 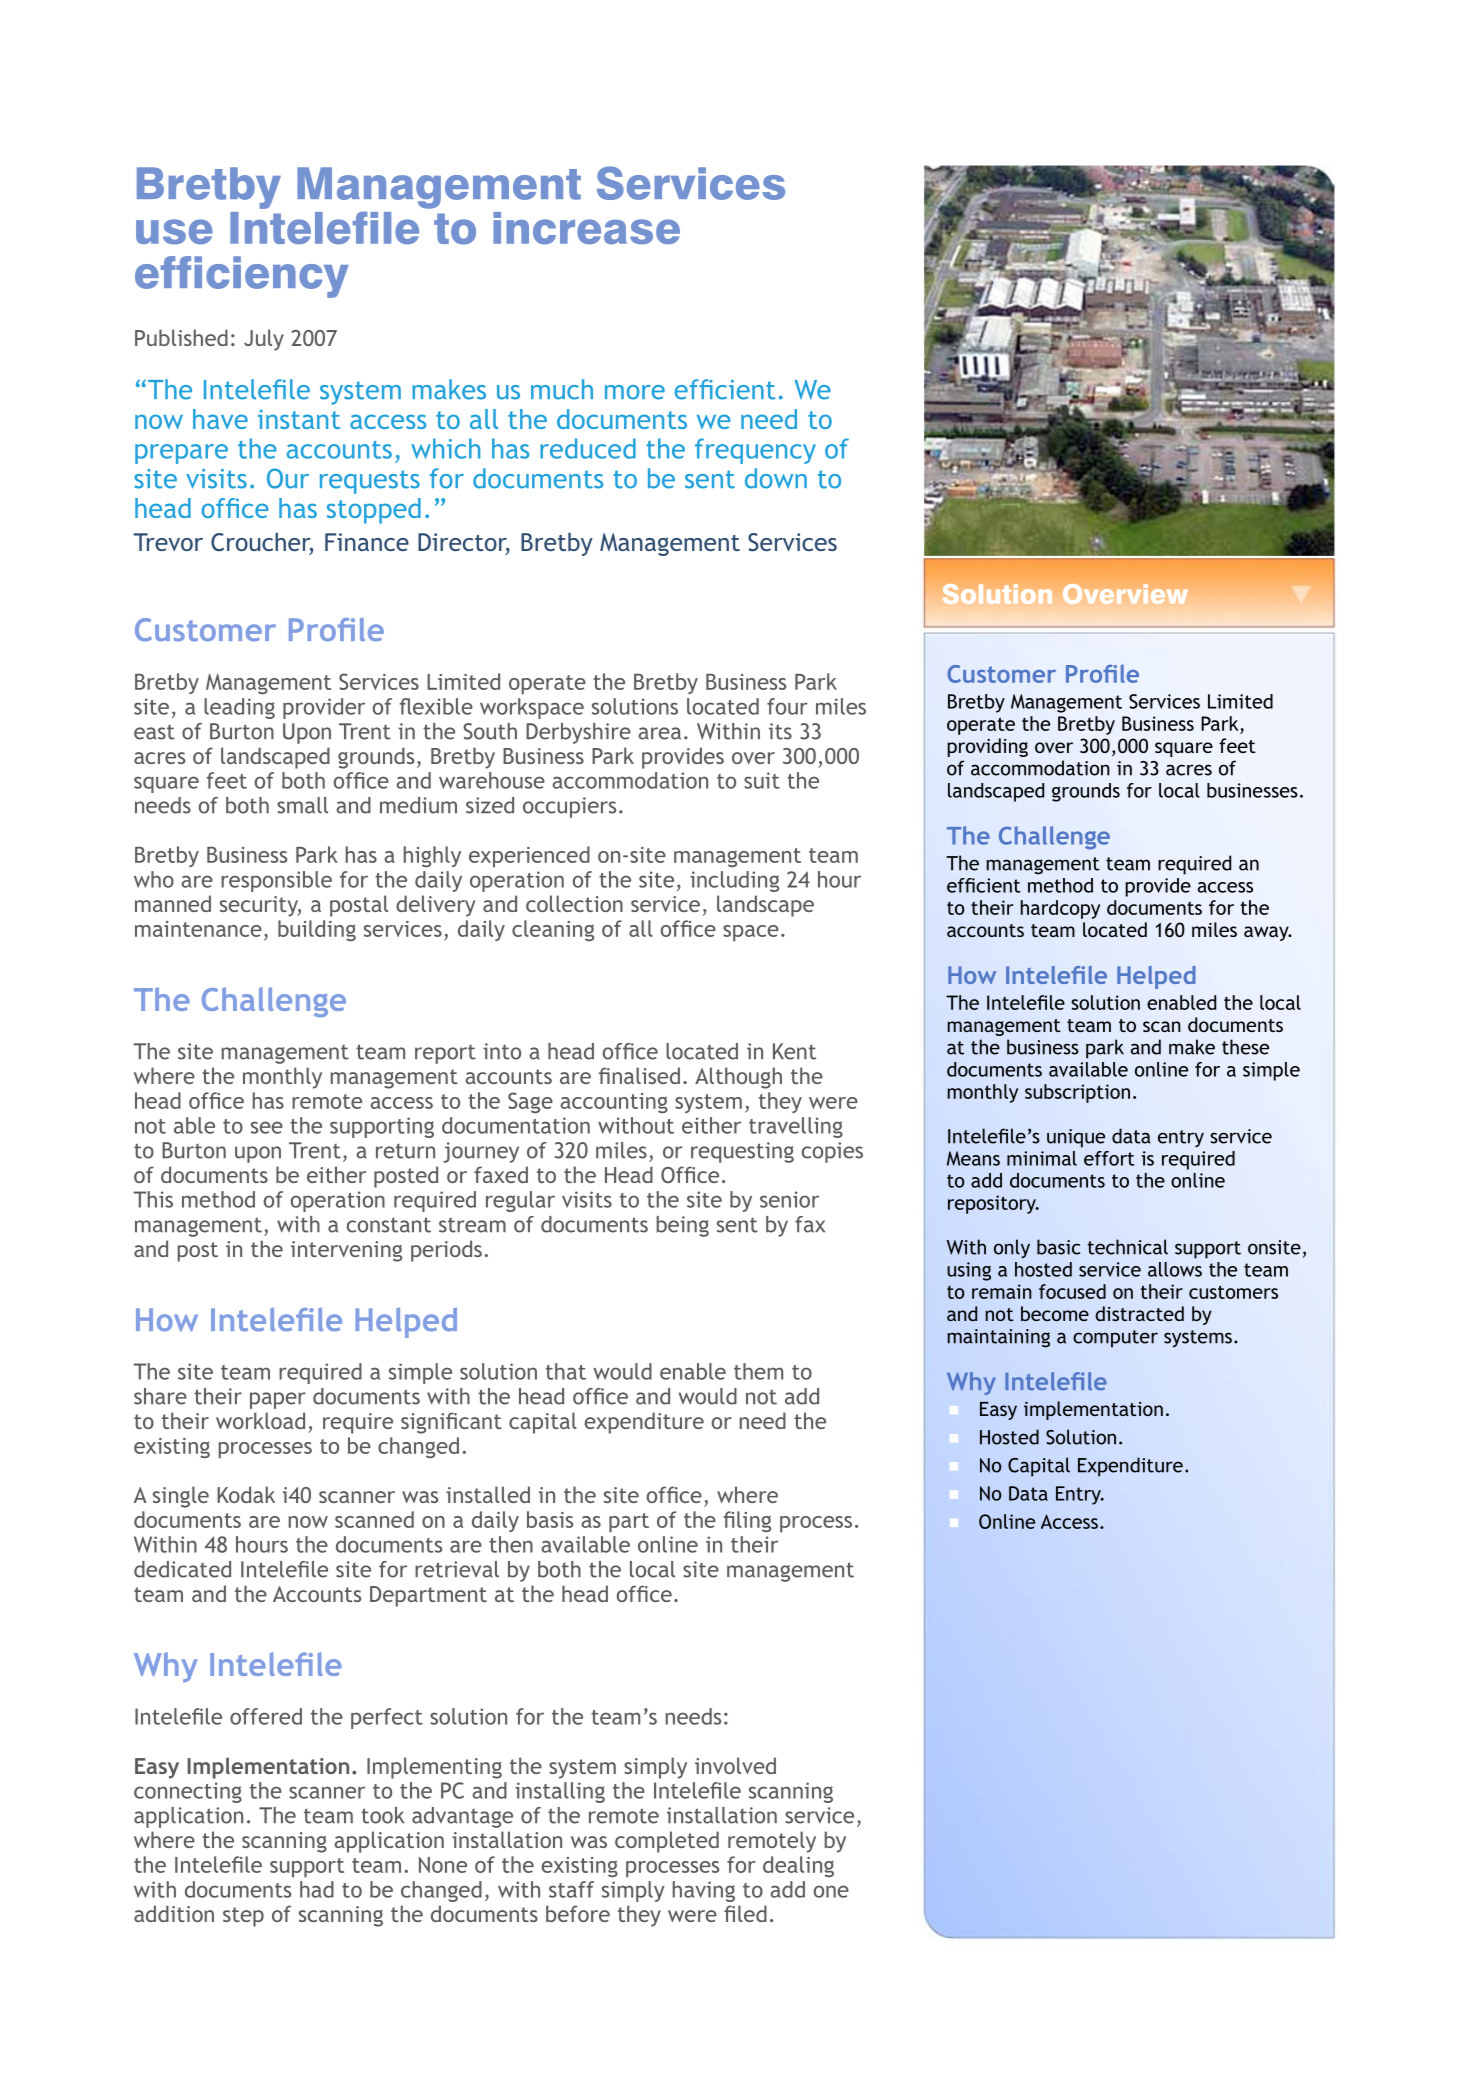 What do you see at coordinates (755, 451) in the screenshot?
I see `frequency` at bounding box center [755, 451].
